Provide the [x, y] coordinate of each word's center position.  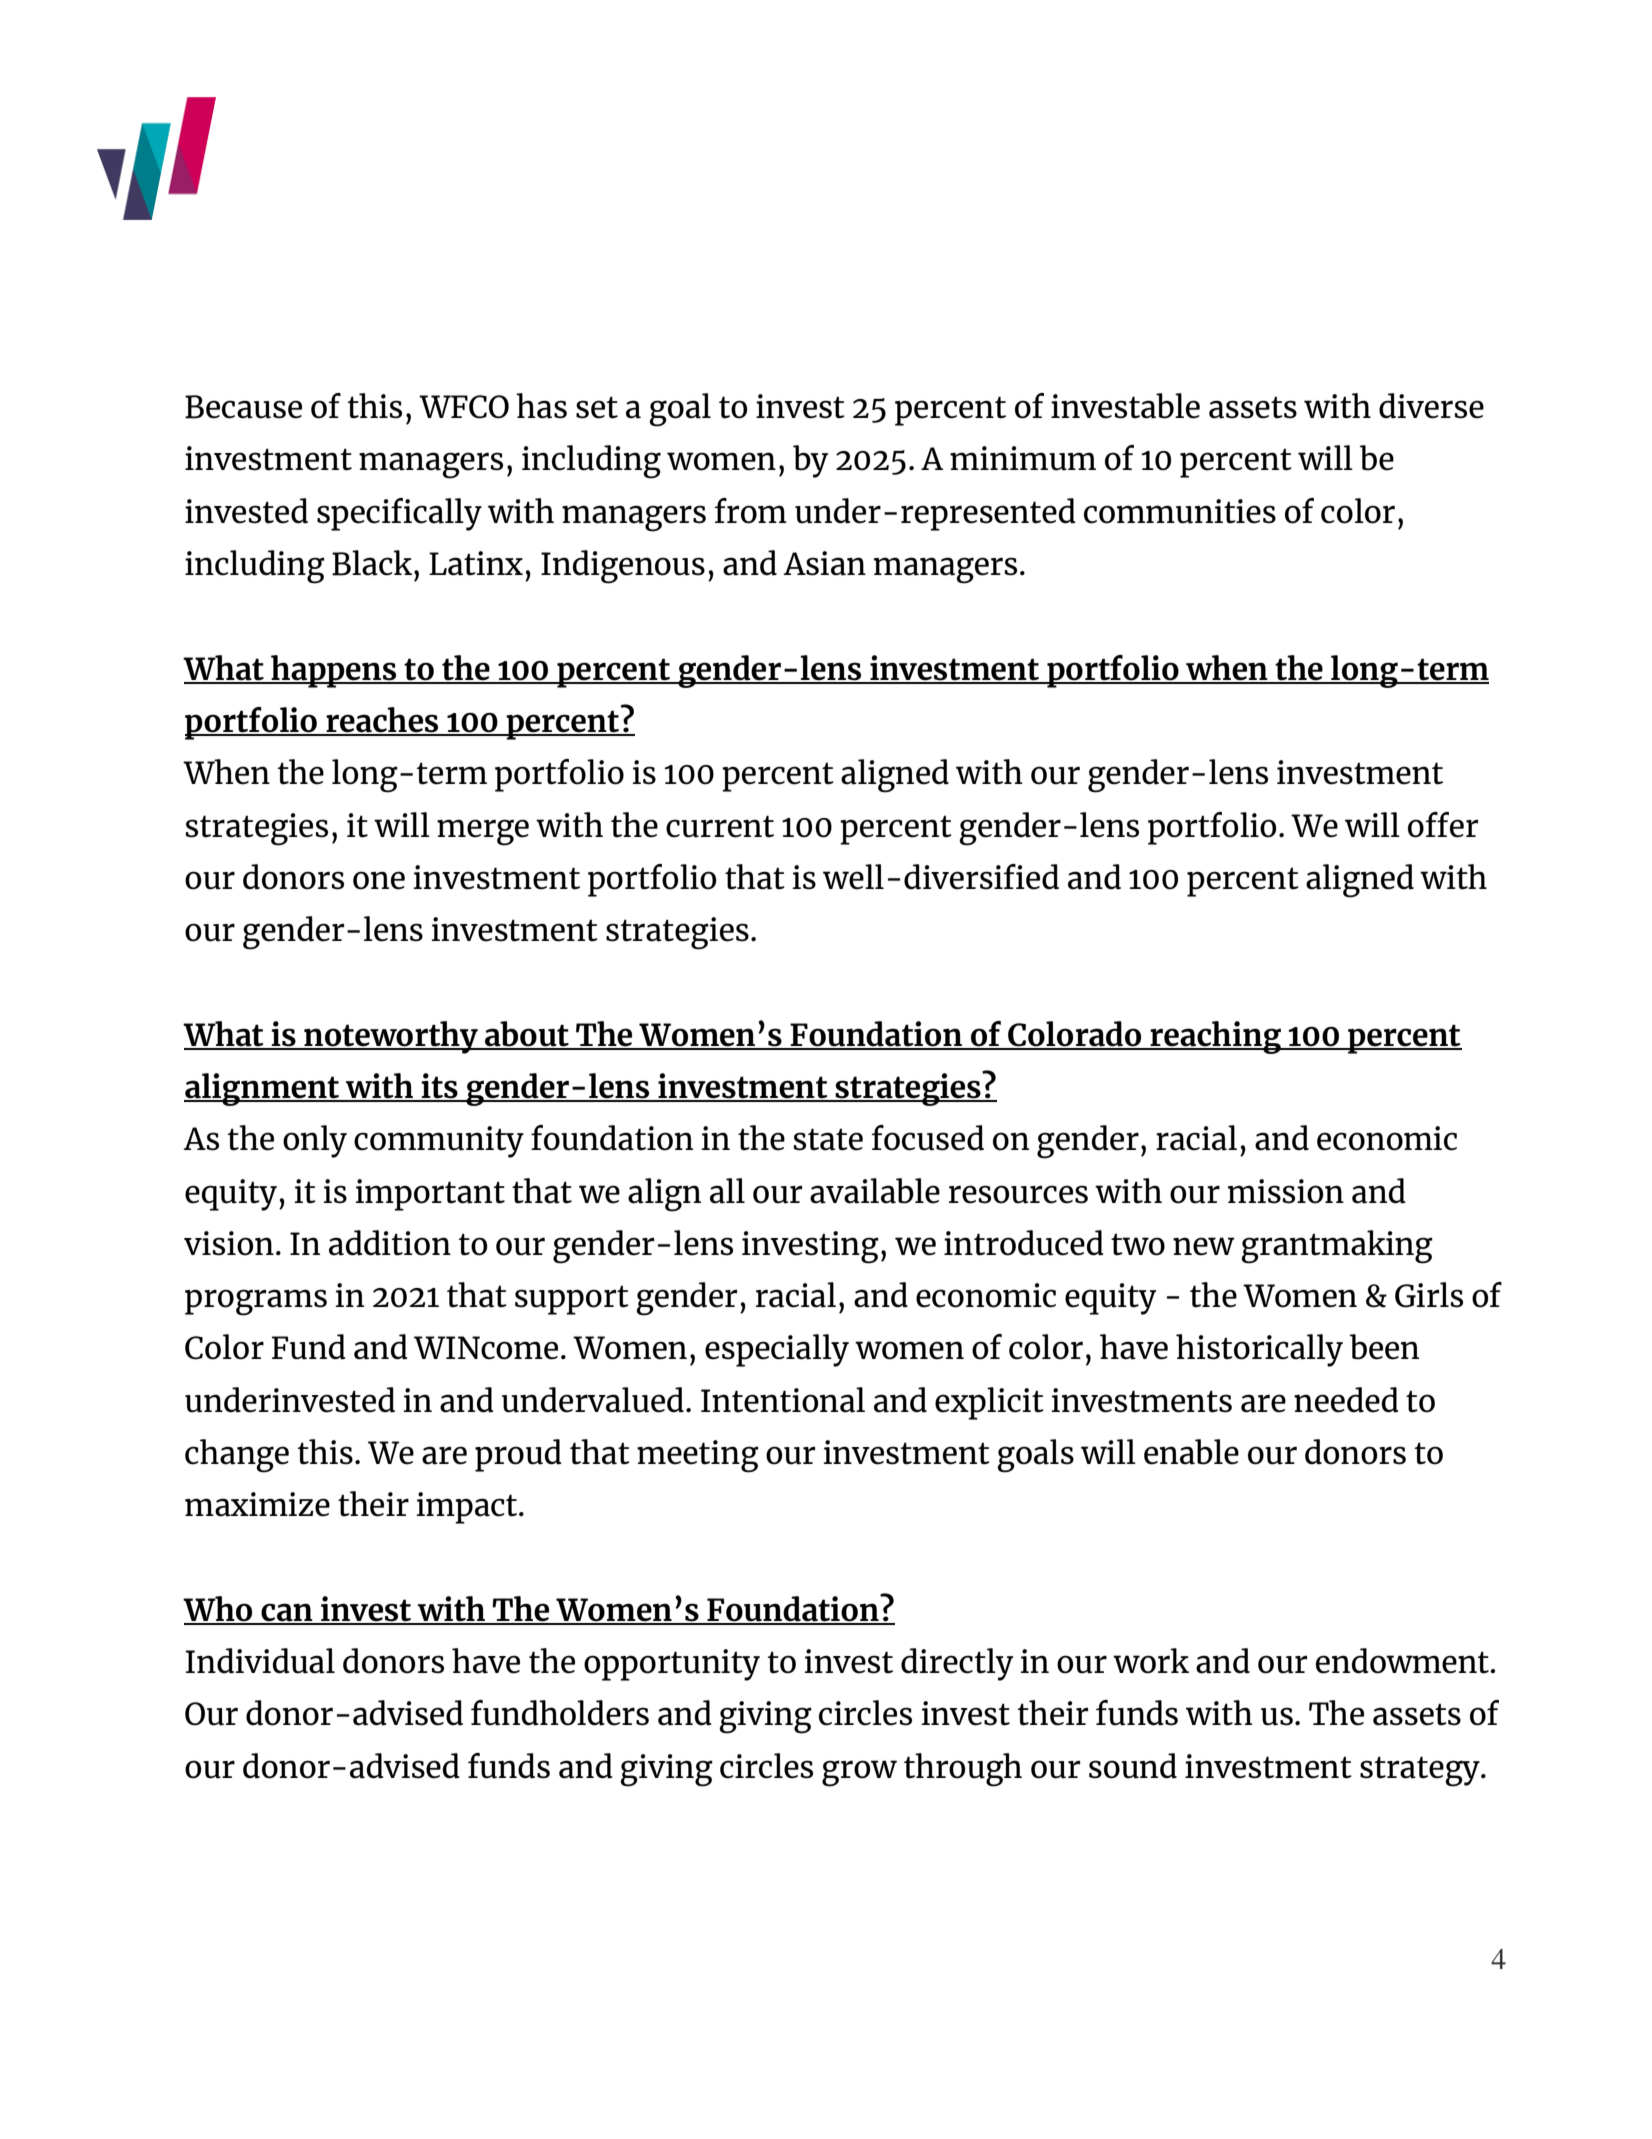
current [720, 826]
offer [1443, 825]
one [379, 880]
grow [859, 1773]
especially [777, 1350]
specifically [399, 514]
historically [1259, 1350]
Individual [260, 1661]
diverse [1431, 406]
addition [390, 1243]
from [750, 511]
